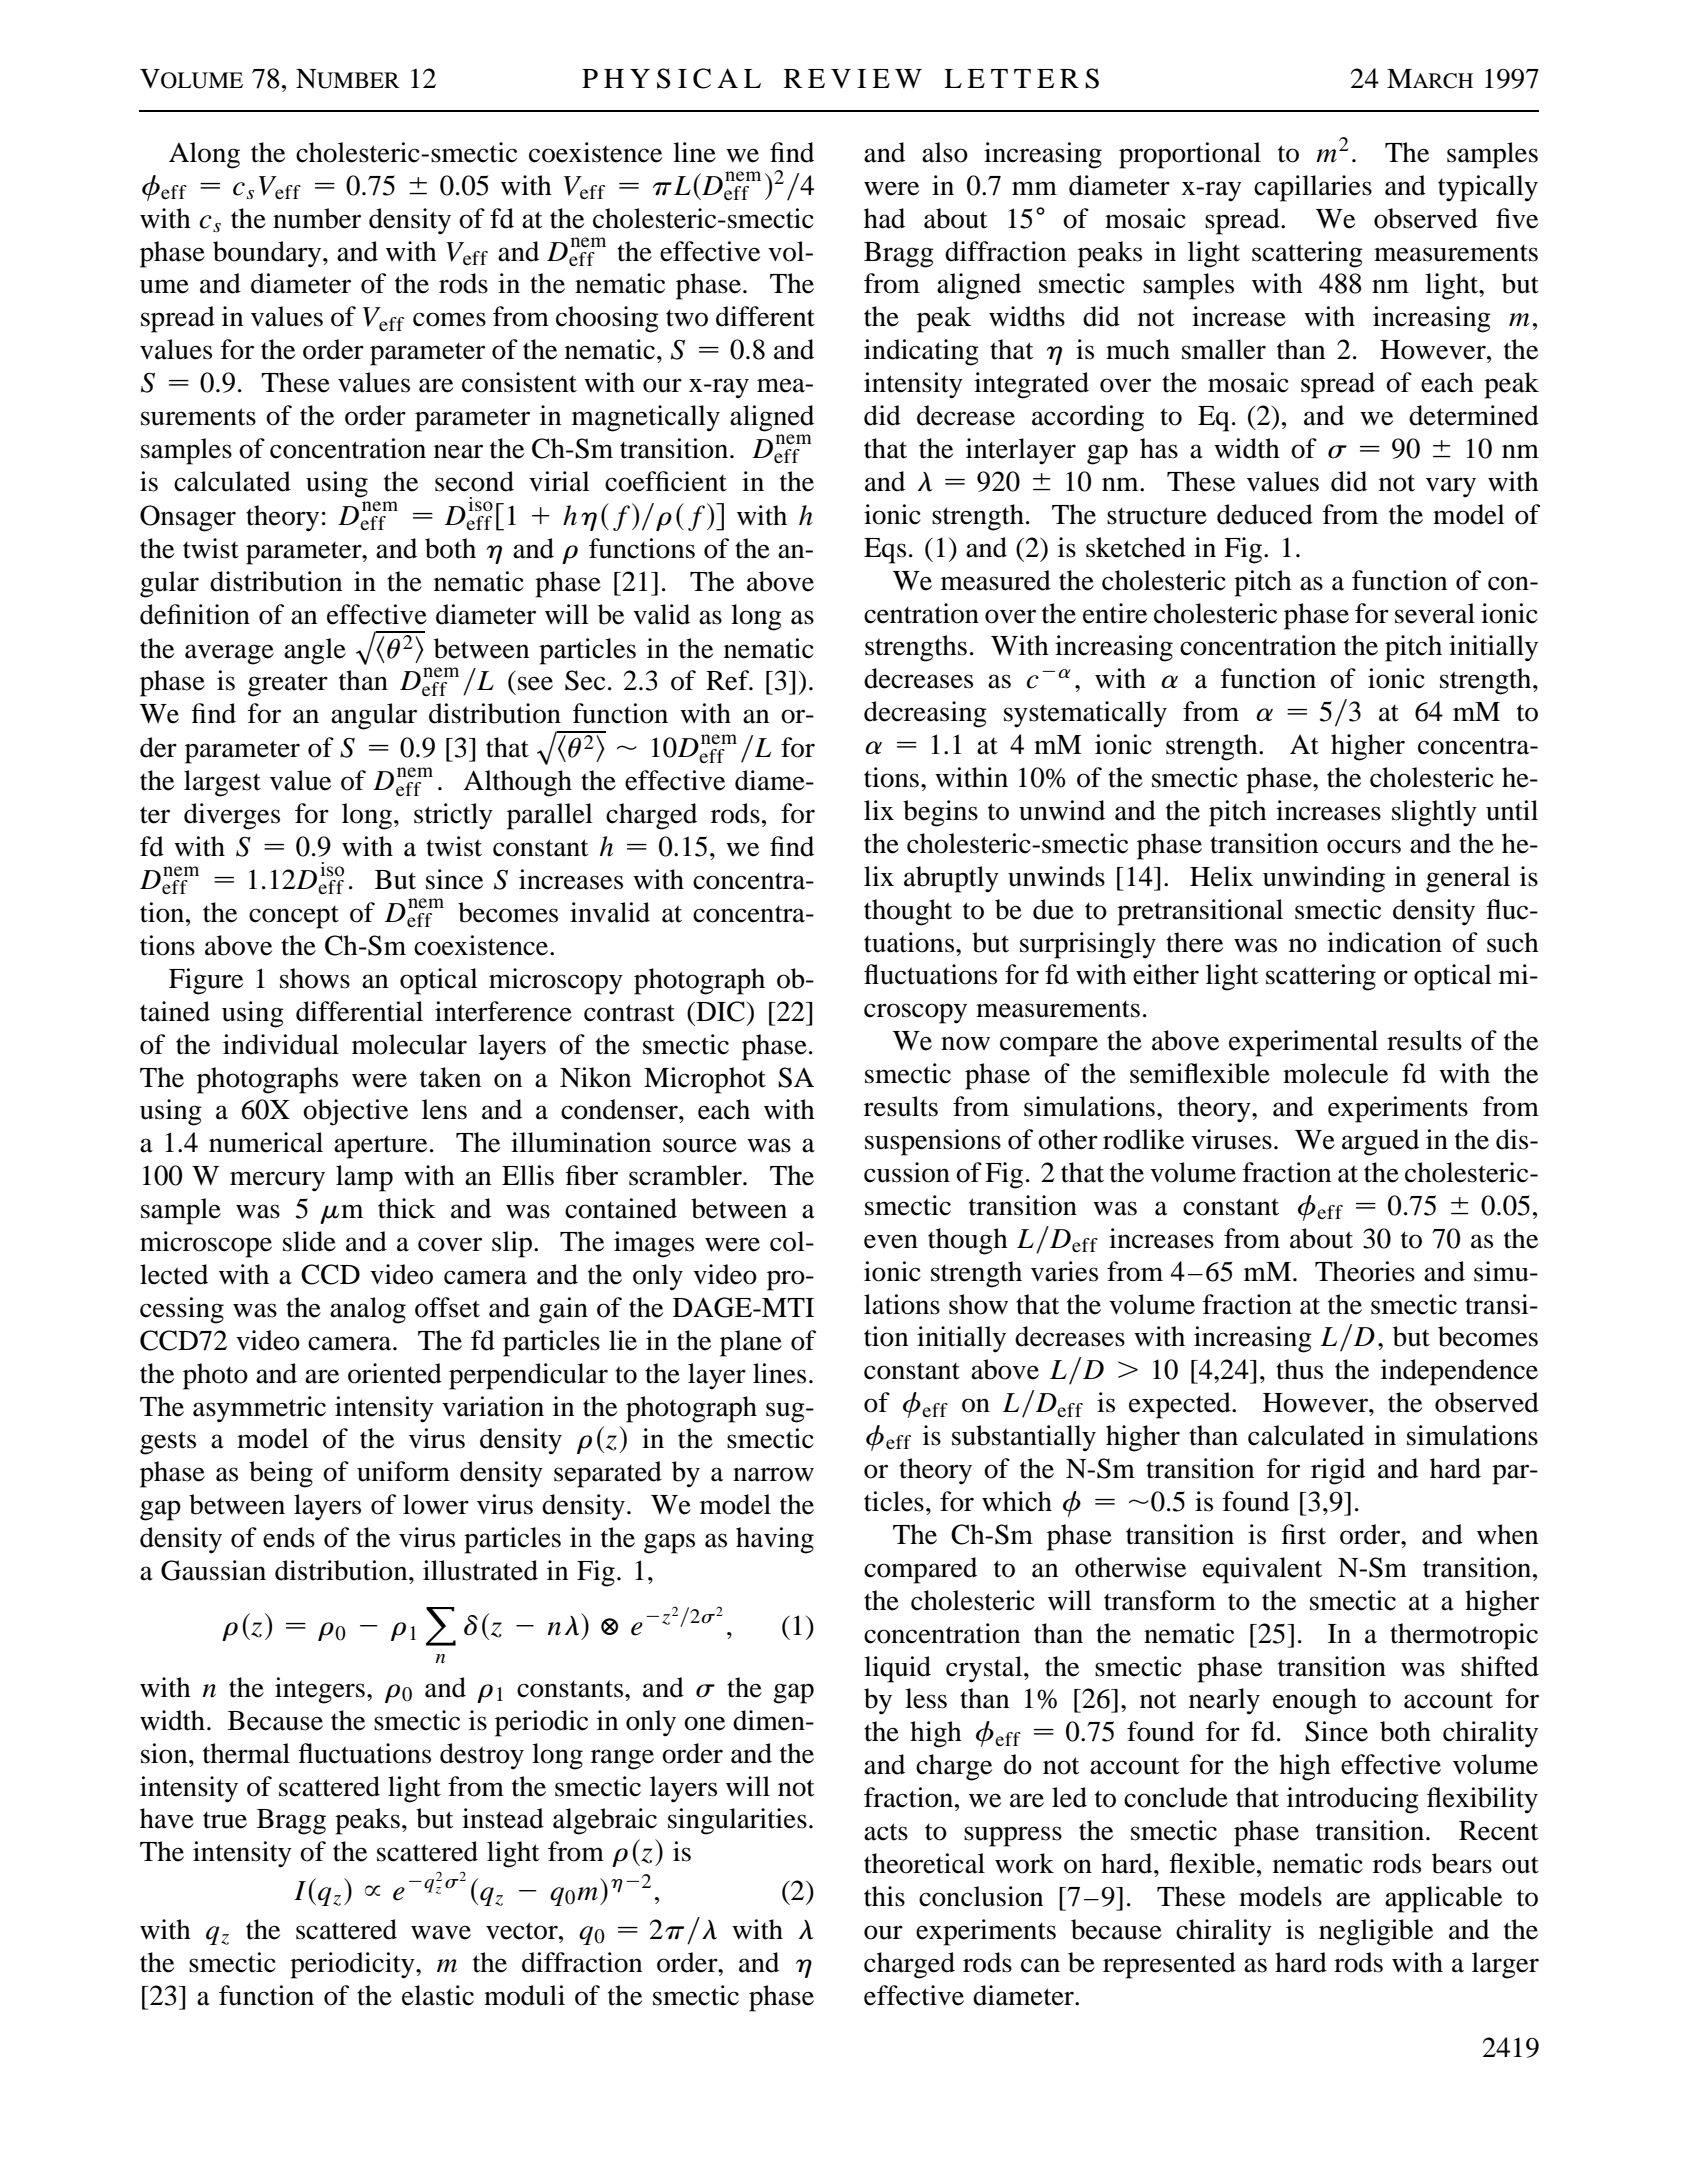 The image size is (1685, 2180). Describe the element at coordinates (441, 1932) in the screenshot. I see `wave` at that location.
